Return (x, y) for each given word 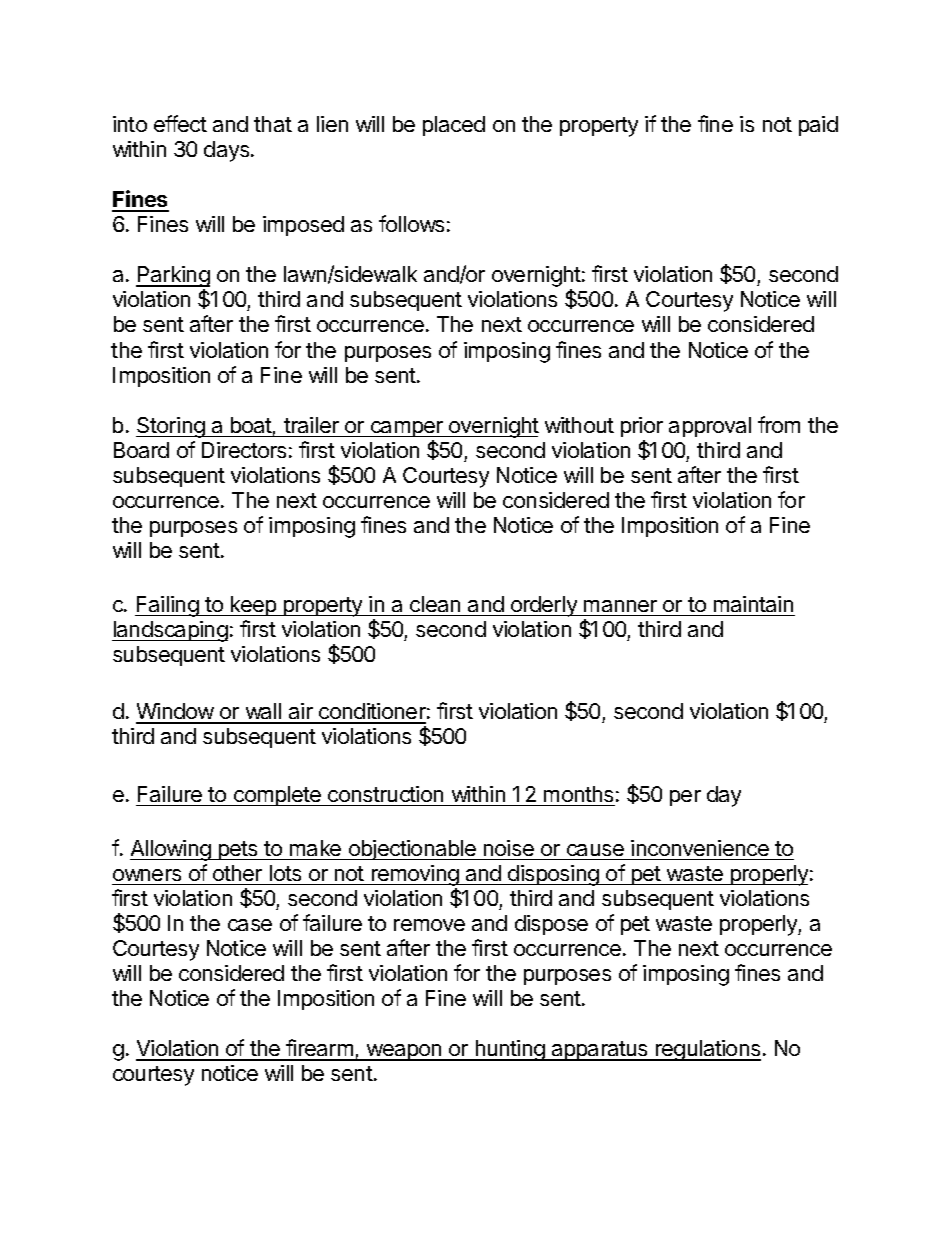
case (250, 925)
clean (435, 604)
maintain (753, 604)
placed (454, 126)
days (228, 151)
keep (253, 606)
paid (818, 126)
